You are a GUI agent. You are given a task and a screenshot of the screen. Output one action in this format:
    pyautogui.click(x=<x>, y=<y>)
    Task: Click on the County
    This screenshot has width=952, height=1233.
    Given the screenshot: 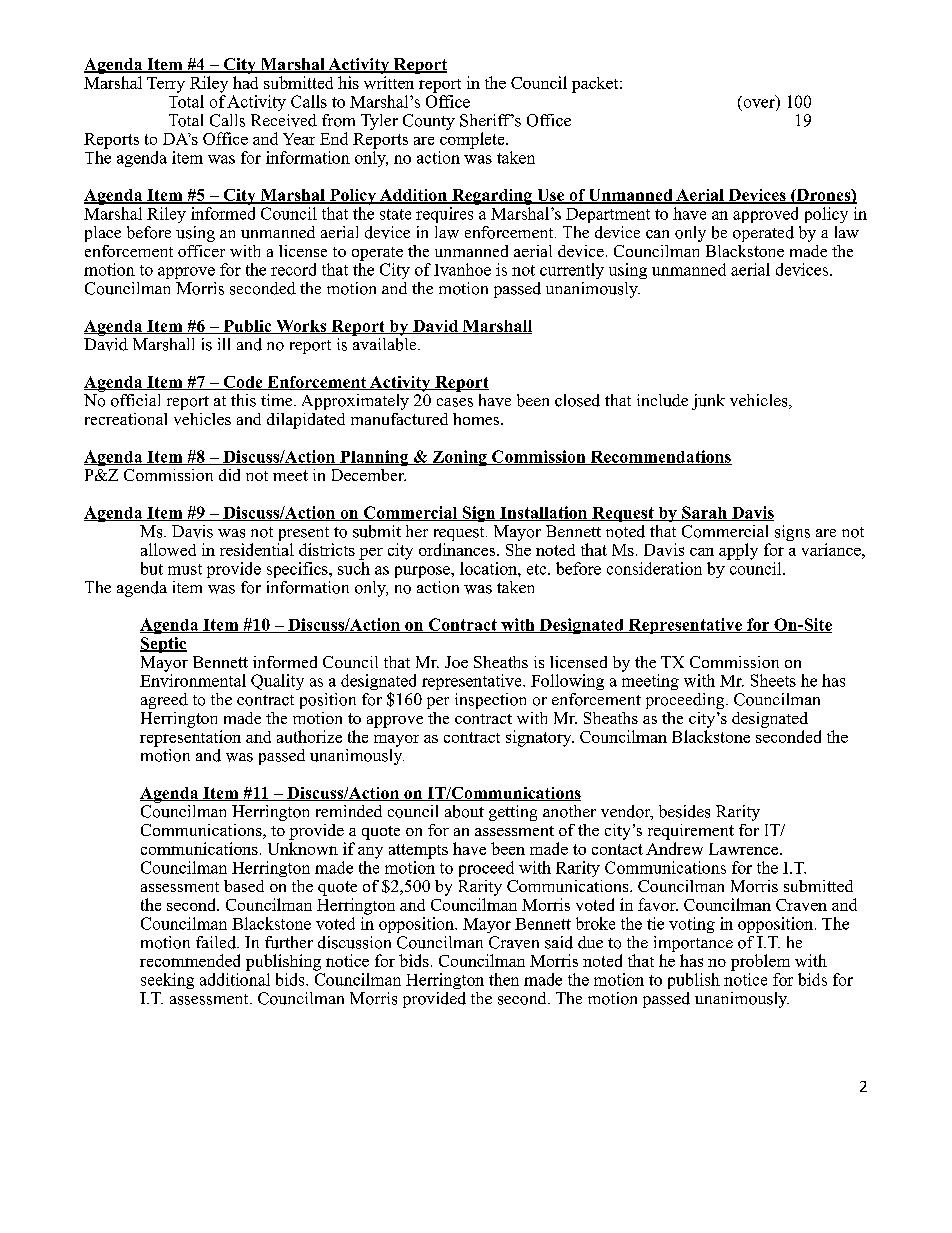 What is the action you would take?
    pyautogui.click(x=429, y=122)
